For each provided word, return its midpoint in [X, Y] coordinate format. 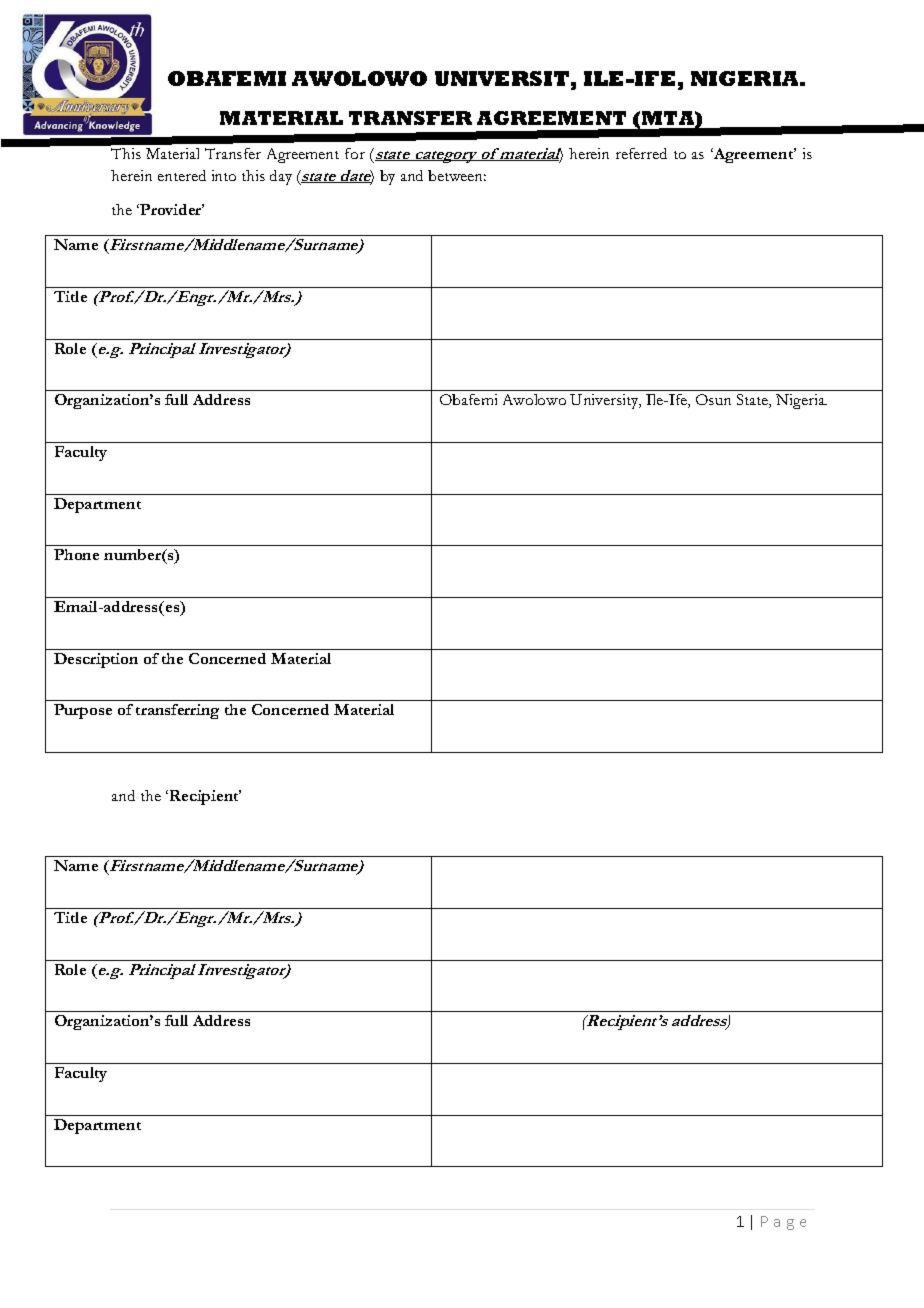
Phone [76, 554]
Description [96, 660]
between [457, 175]
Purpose [83, 711]
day [281, 177]
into [224, 175]
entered [182, 175]
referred [641, 153]
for [355, 153]
